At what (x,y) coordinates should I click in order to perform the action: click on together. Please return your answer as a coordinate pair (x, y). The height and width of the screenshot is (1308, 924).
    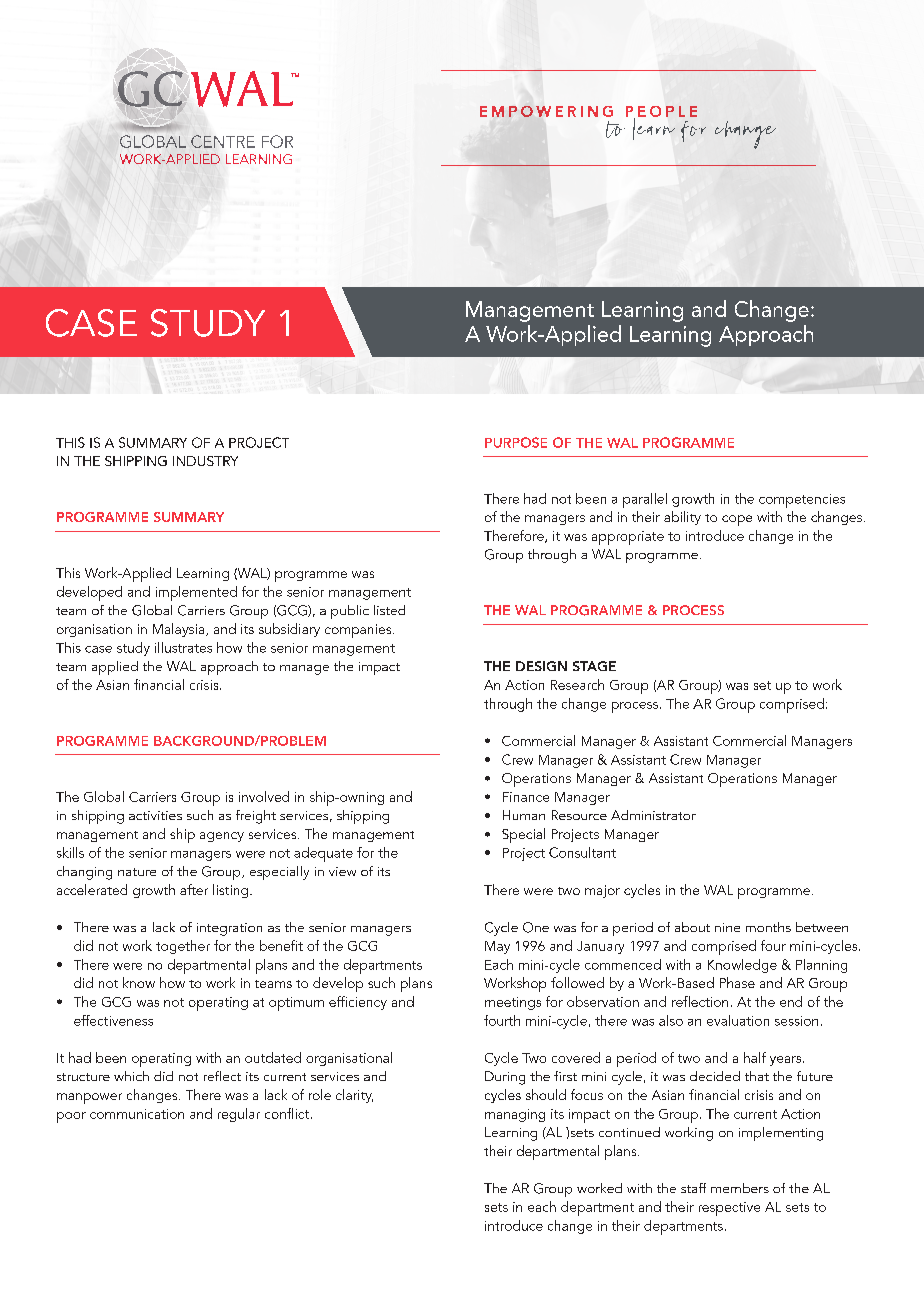
    Looking at the image, I should click on (183, 947).
